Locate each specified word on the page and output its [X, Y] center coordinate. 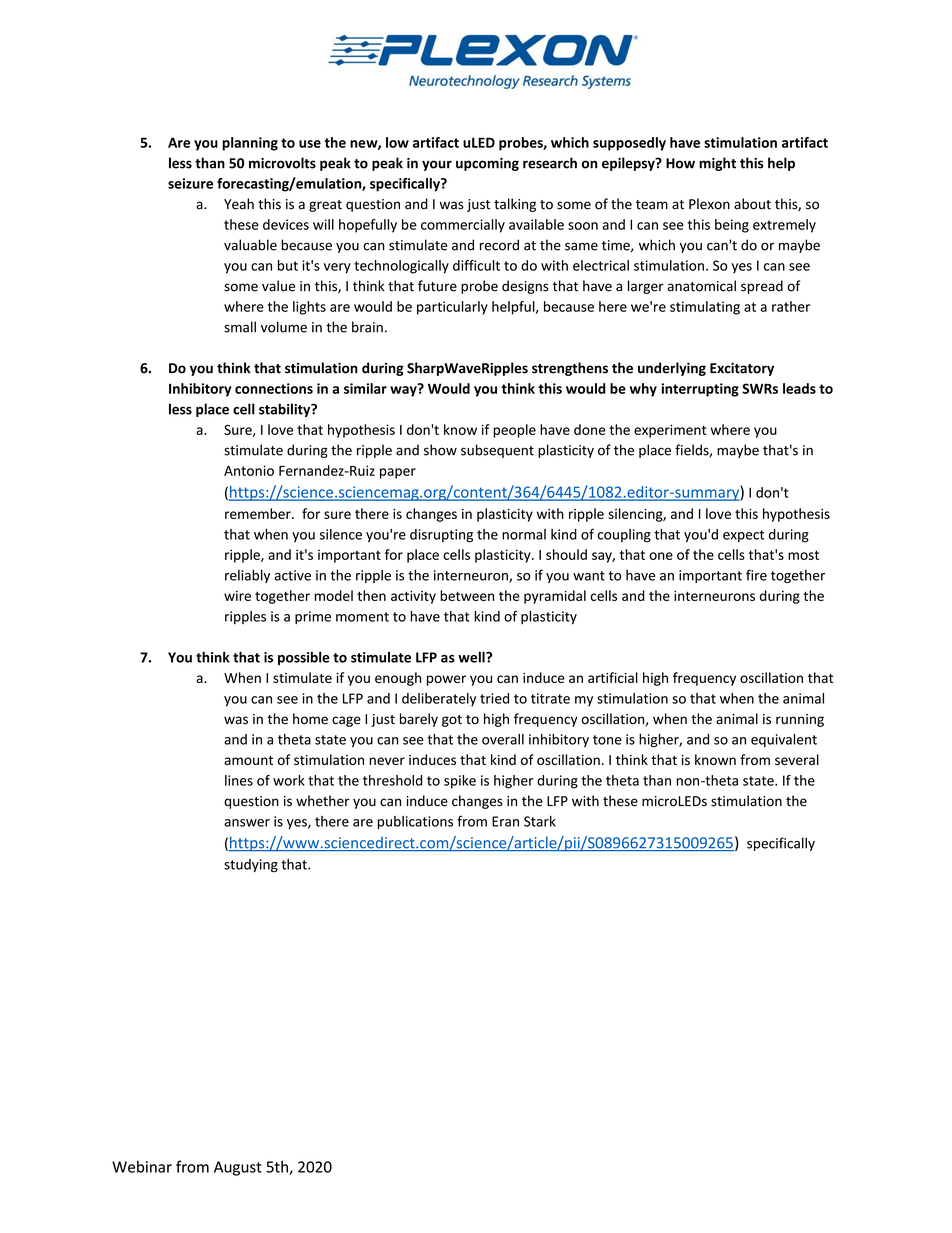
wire [237, 596]
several [797, 759]
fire [756, 575]
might [717, 164]
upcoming [487, 164]
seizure [190, 183]
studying [251, 866]
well [472, 657]
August [238, 1168]
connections [274, 388]
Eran [505, 821]
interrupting [700, 390]
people [514, 431]
